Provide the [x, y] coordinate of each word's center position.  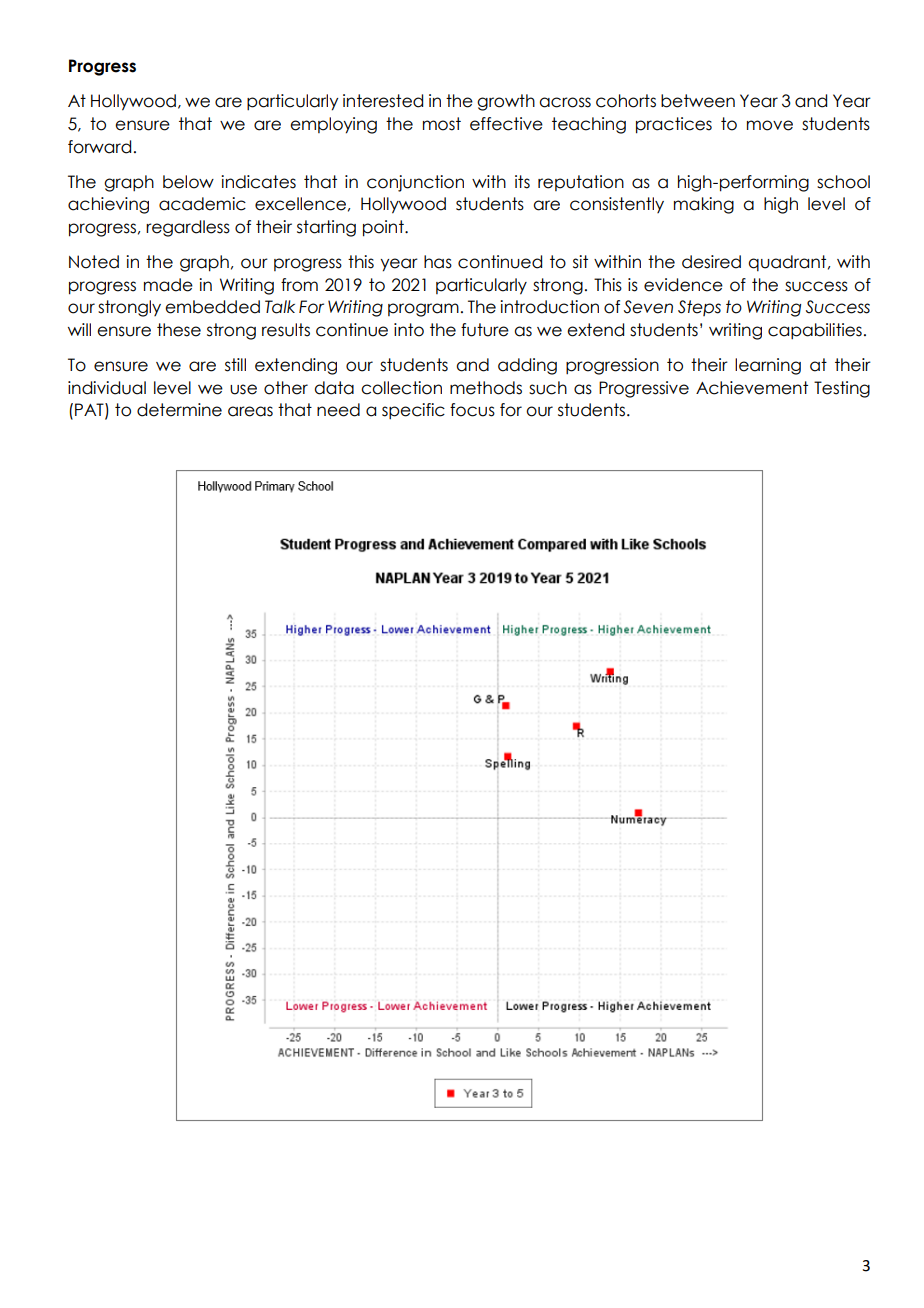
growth [506, 102]
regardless [188, 228]
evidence [683, 285]
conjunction [415, 183]
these [179, 330]
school [843, 182]
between [698, 101]
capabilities [815, 331]
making [704, 205]
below [188, 182]
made [168, 285]
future [485, 330]
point [384, 228]
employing [333, 125]
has [438, 262]
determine [179, 410]
